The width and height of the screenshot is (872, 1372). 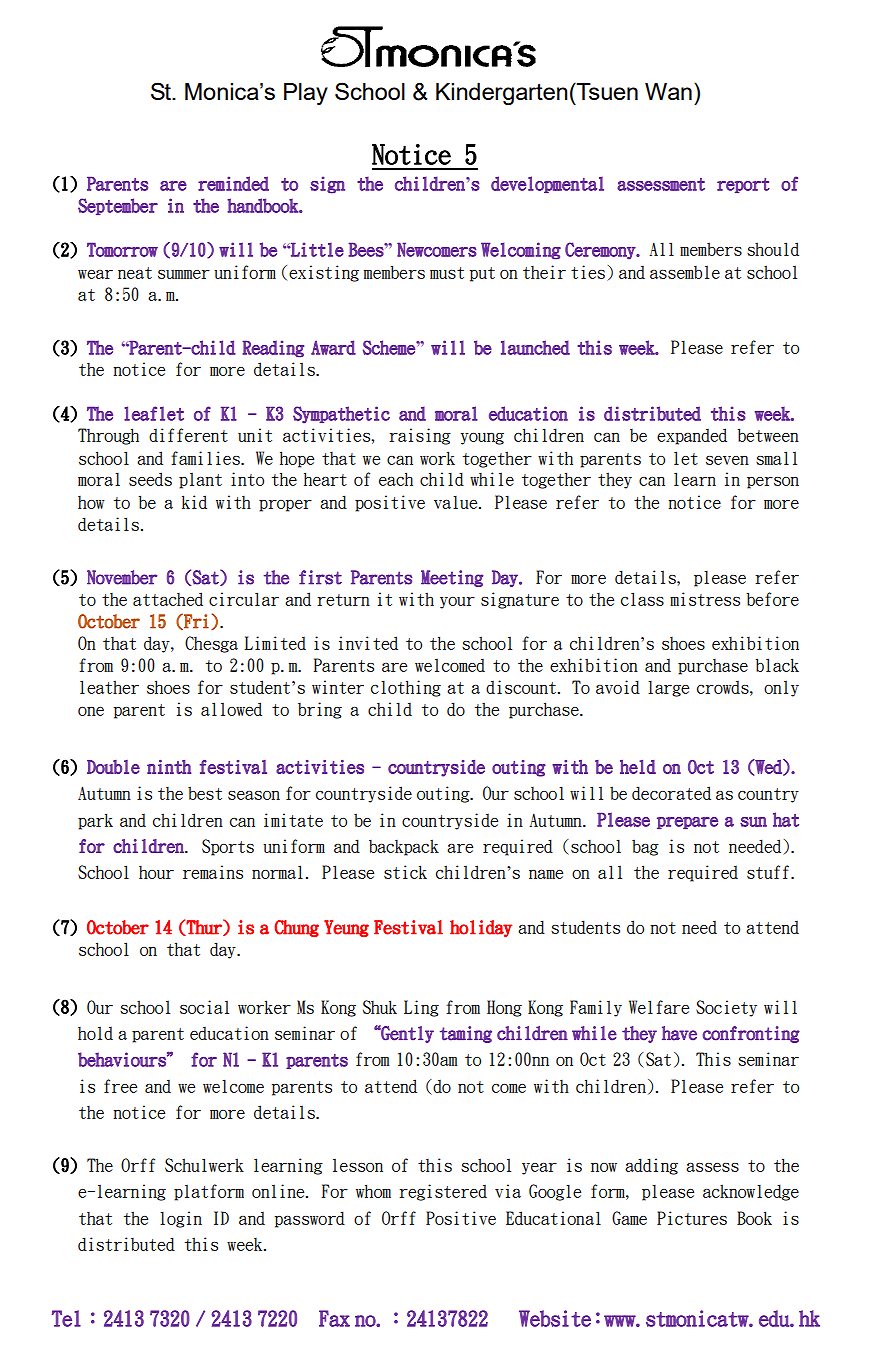 What do you see at coordinates (421, 1008) in the screenshot?
I see `Ling` at bounding box center [421, 1008].
